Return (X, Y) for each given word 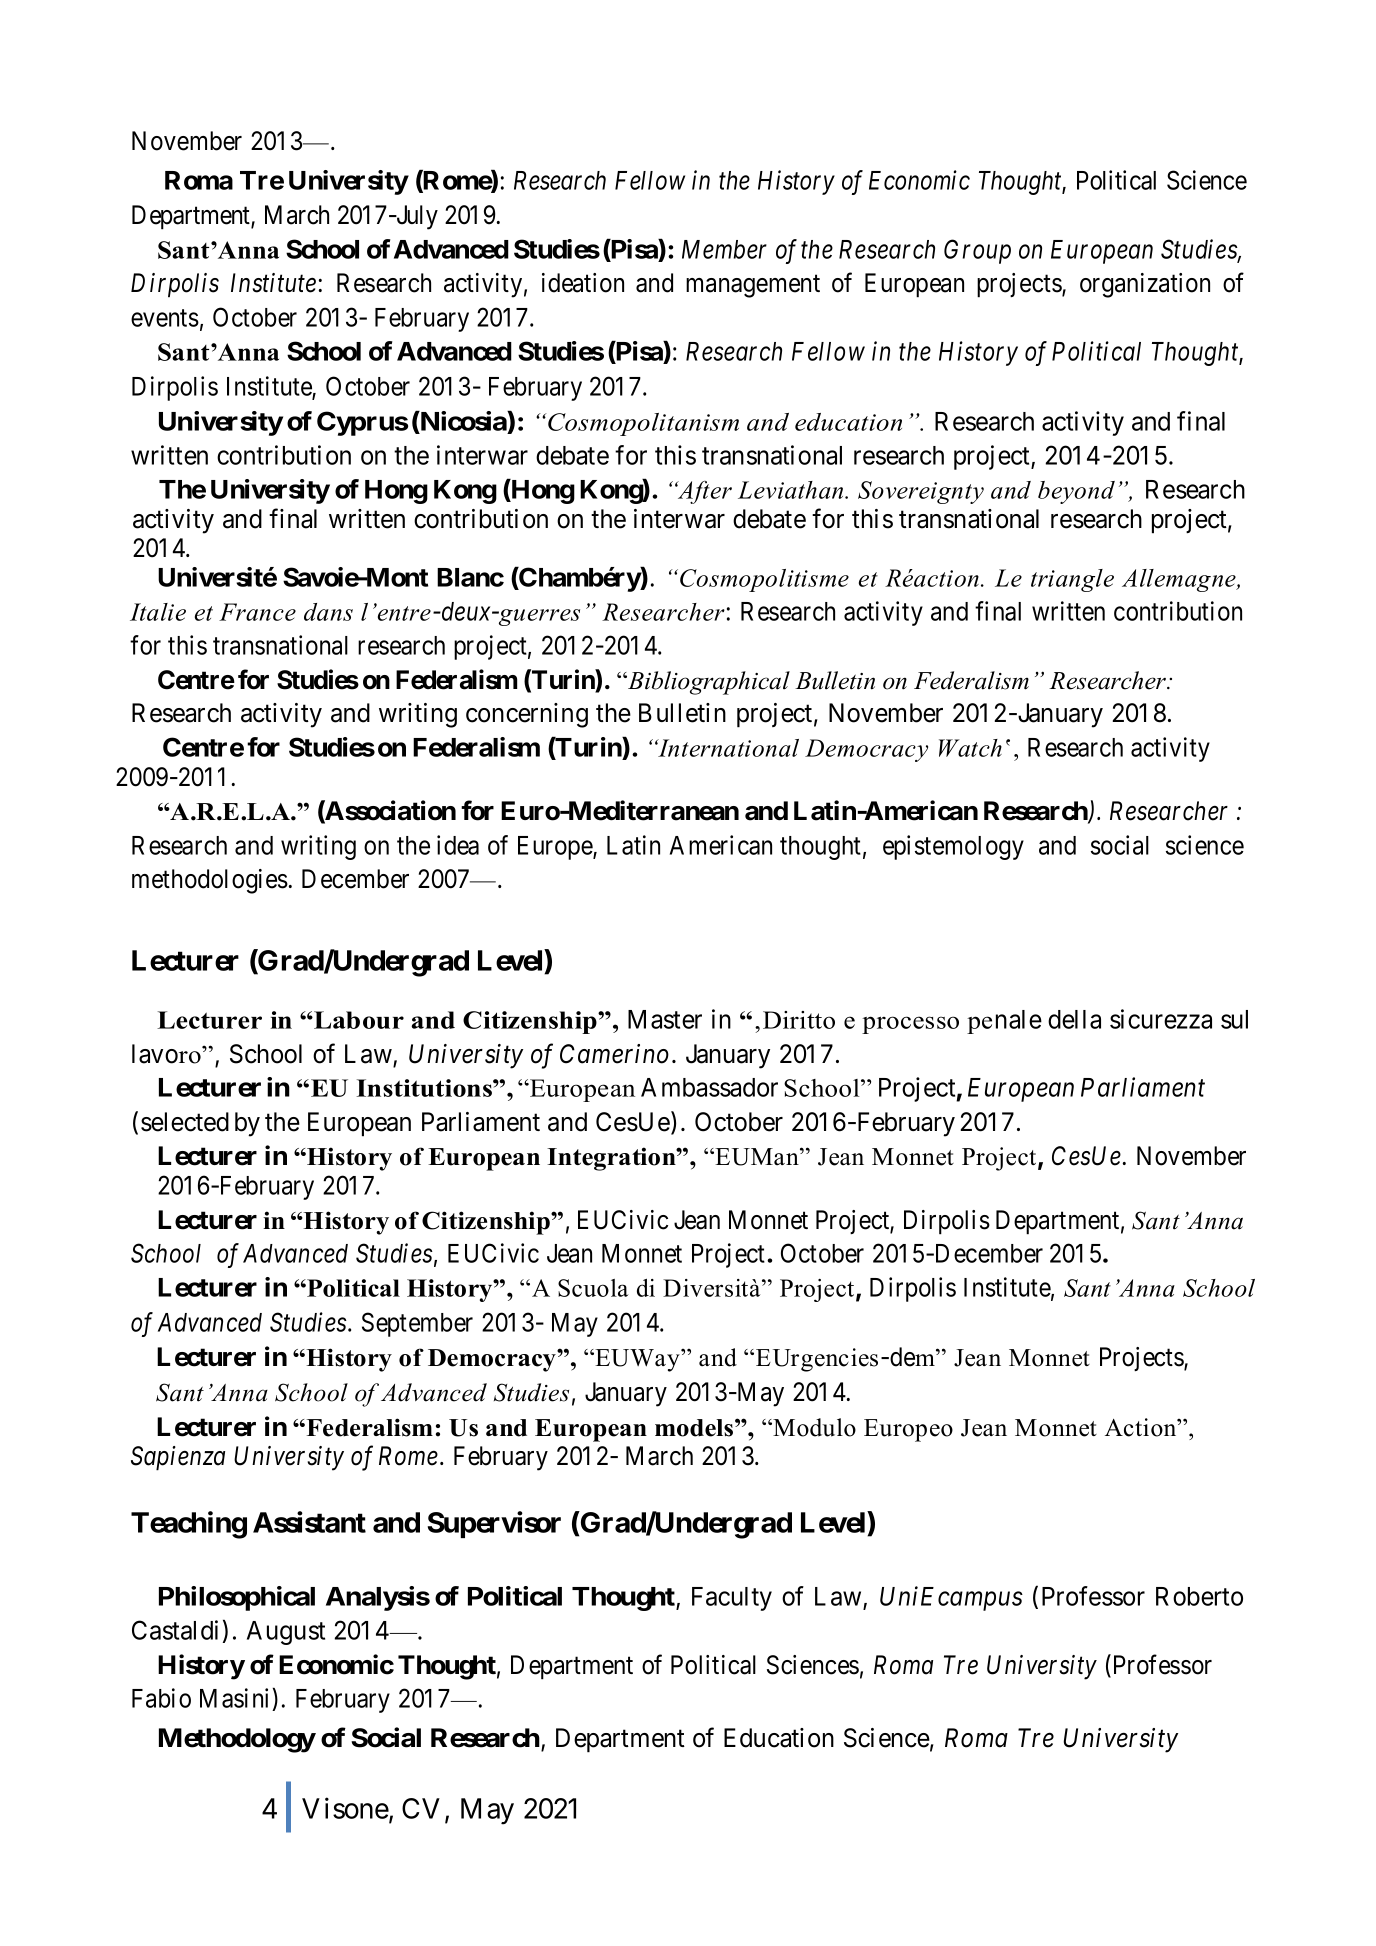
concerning (527, 715)
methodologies (210, 881)
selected (185, 1122)
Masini (236, 1699)
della (1074, 1019)
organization (1145, 285)
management (753, 286)
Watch (970, 748)
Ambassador (709, 1087)
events (165, 318)
